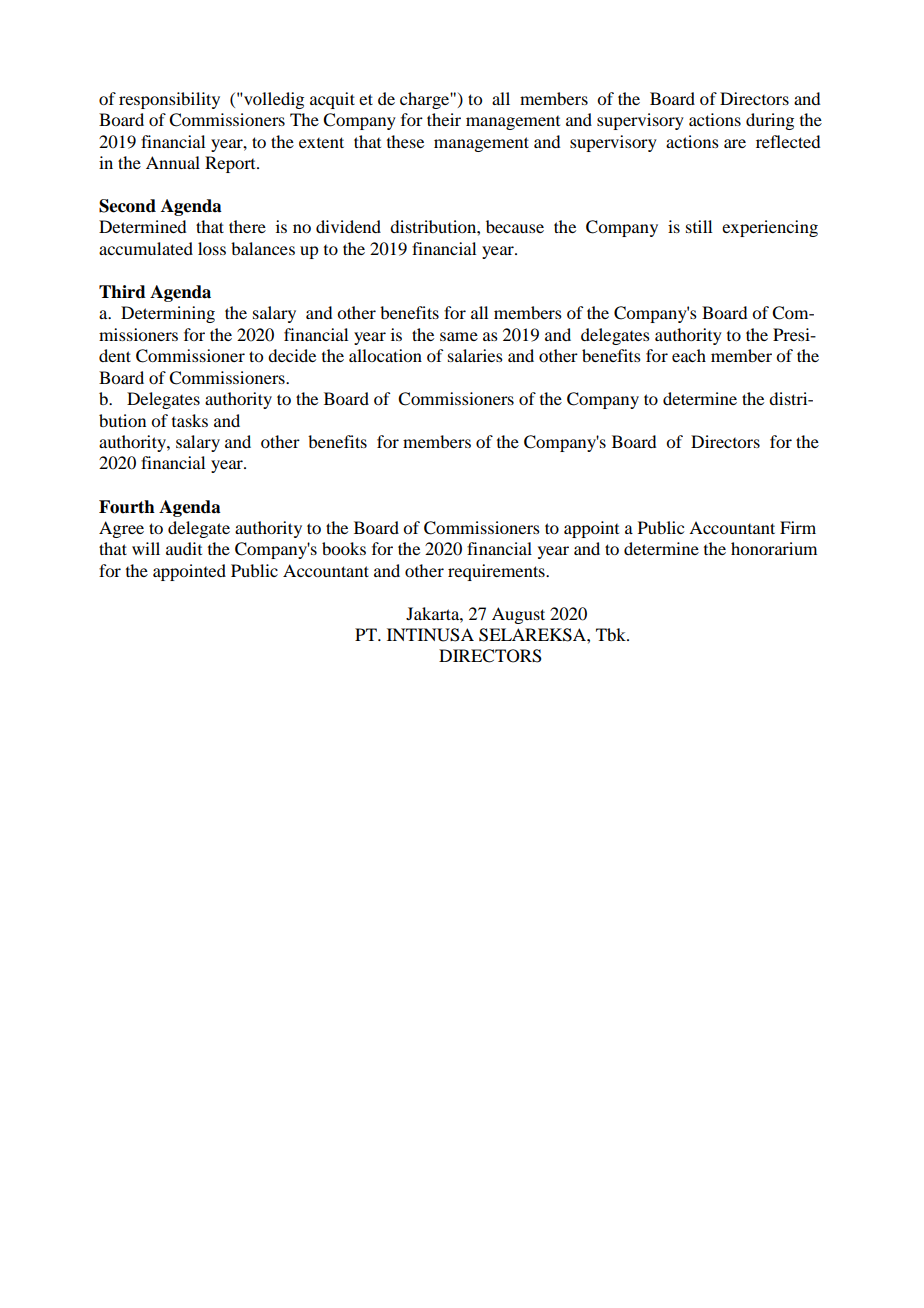 The image size is (924, 1308). I want to click on books, so click(344, 548).
